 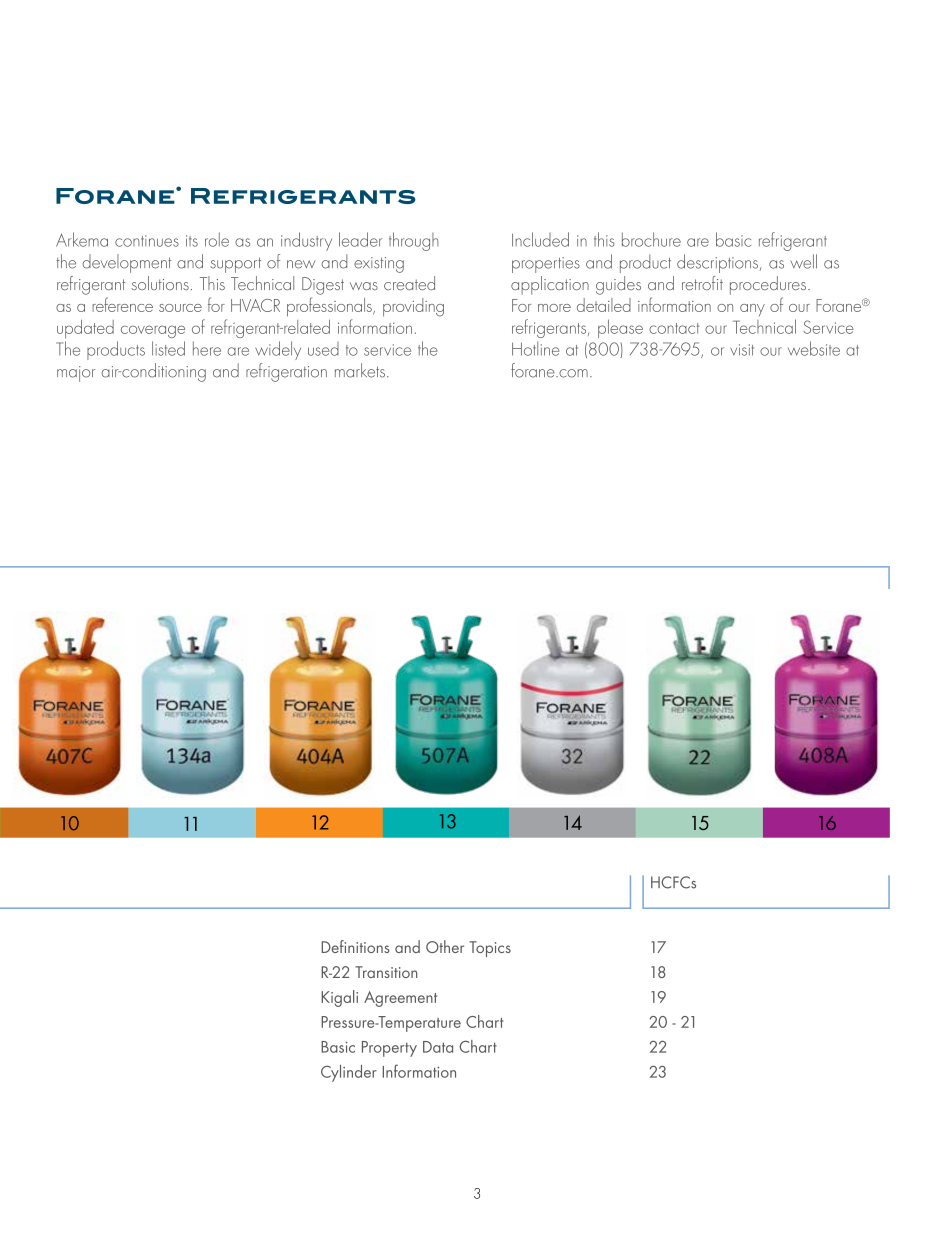 I want to click on markets, so click(x=360, y=370).
